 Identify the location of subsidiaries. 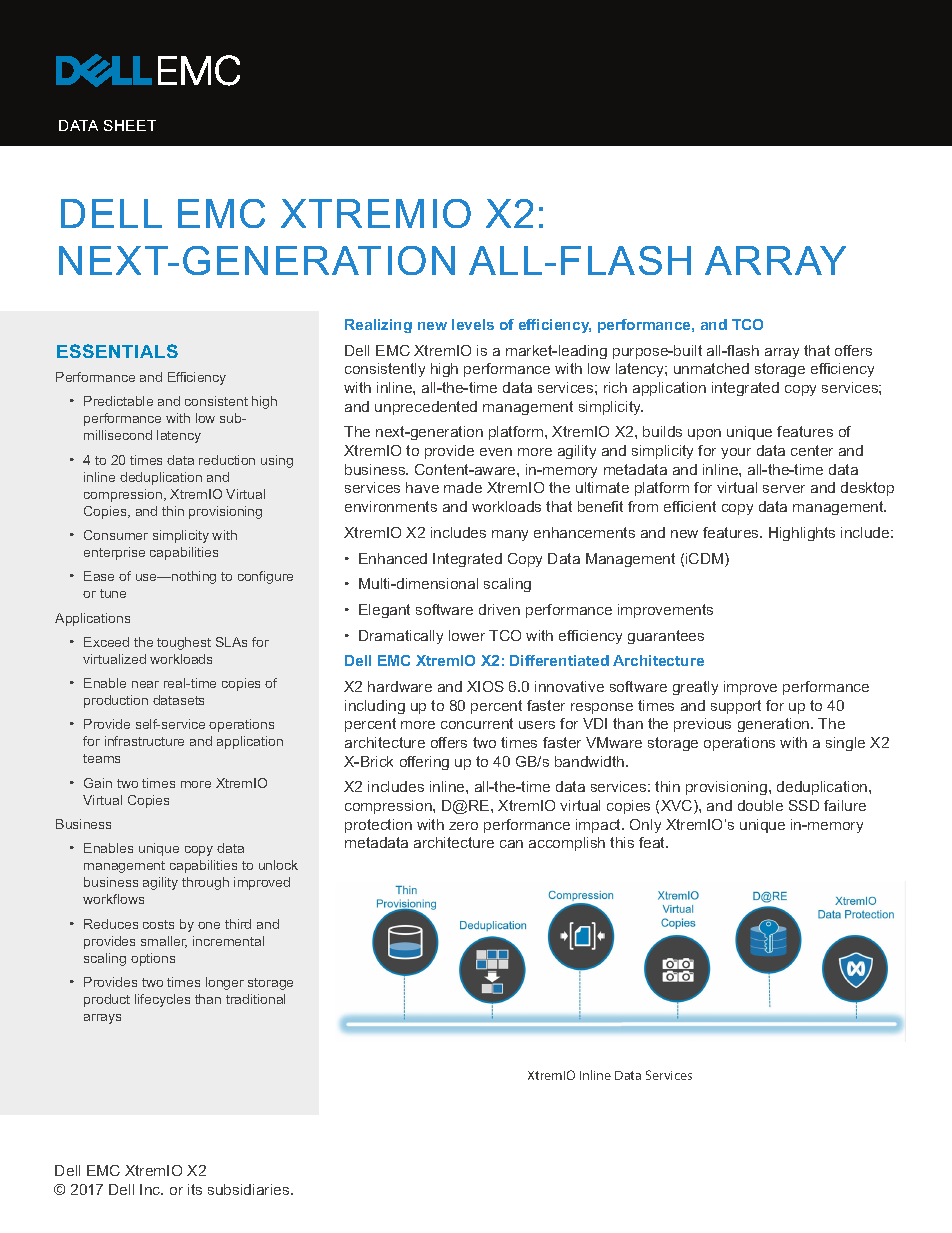
(250, 1189).
